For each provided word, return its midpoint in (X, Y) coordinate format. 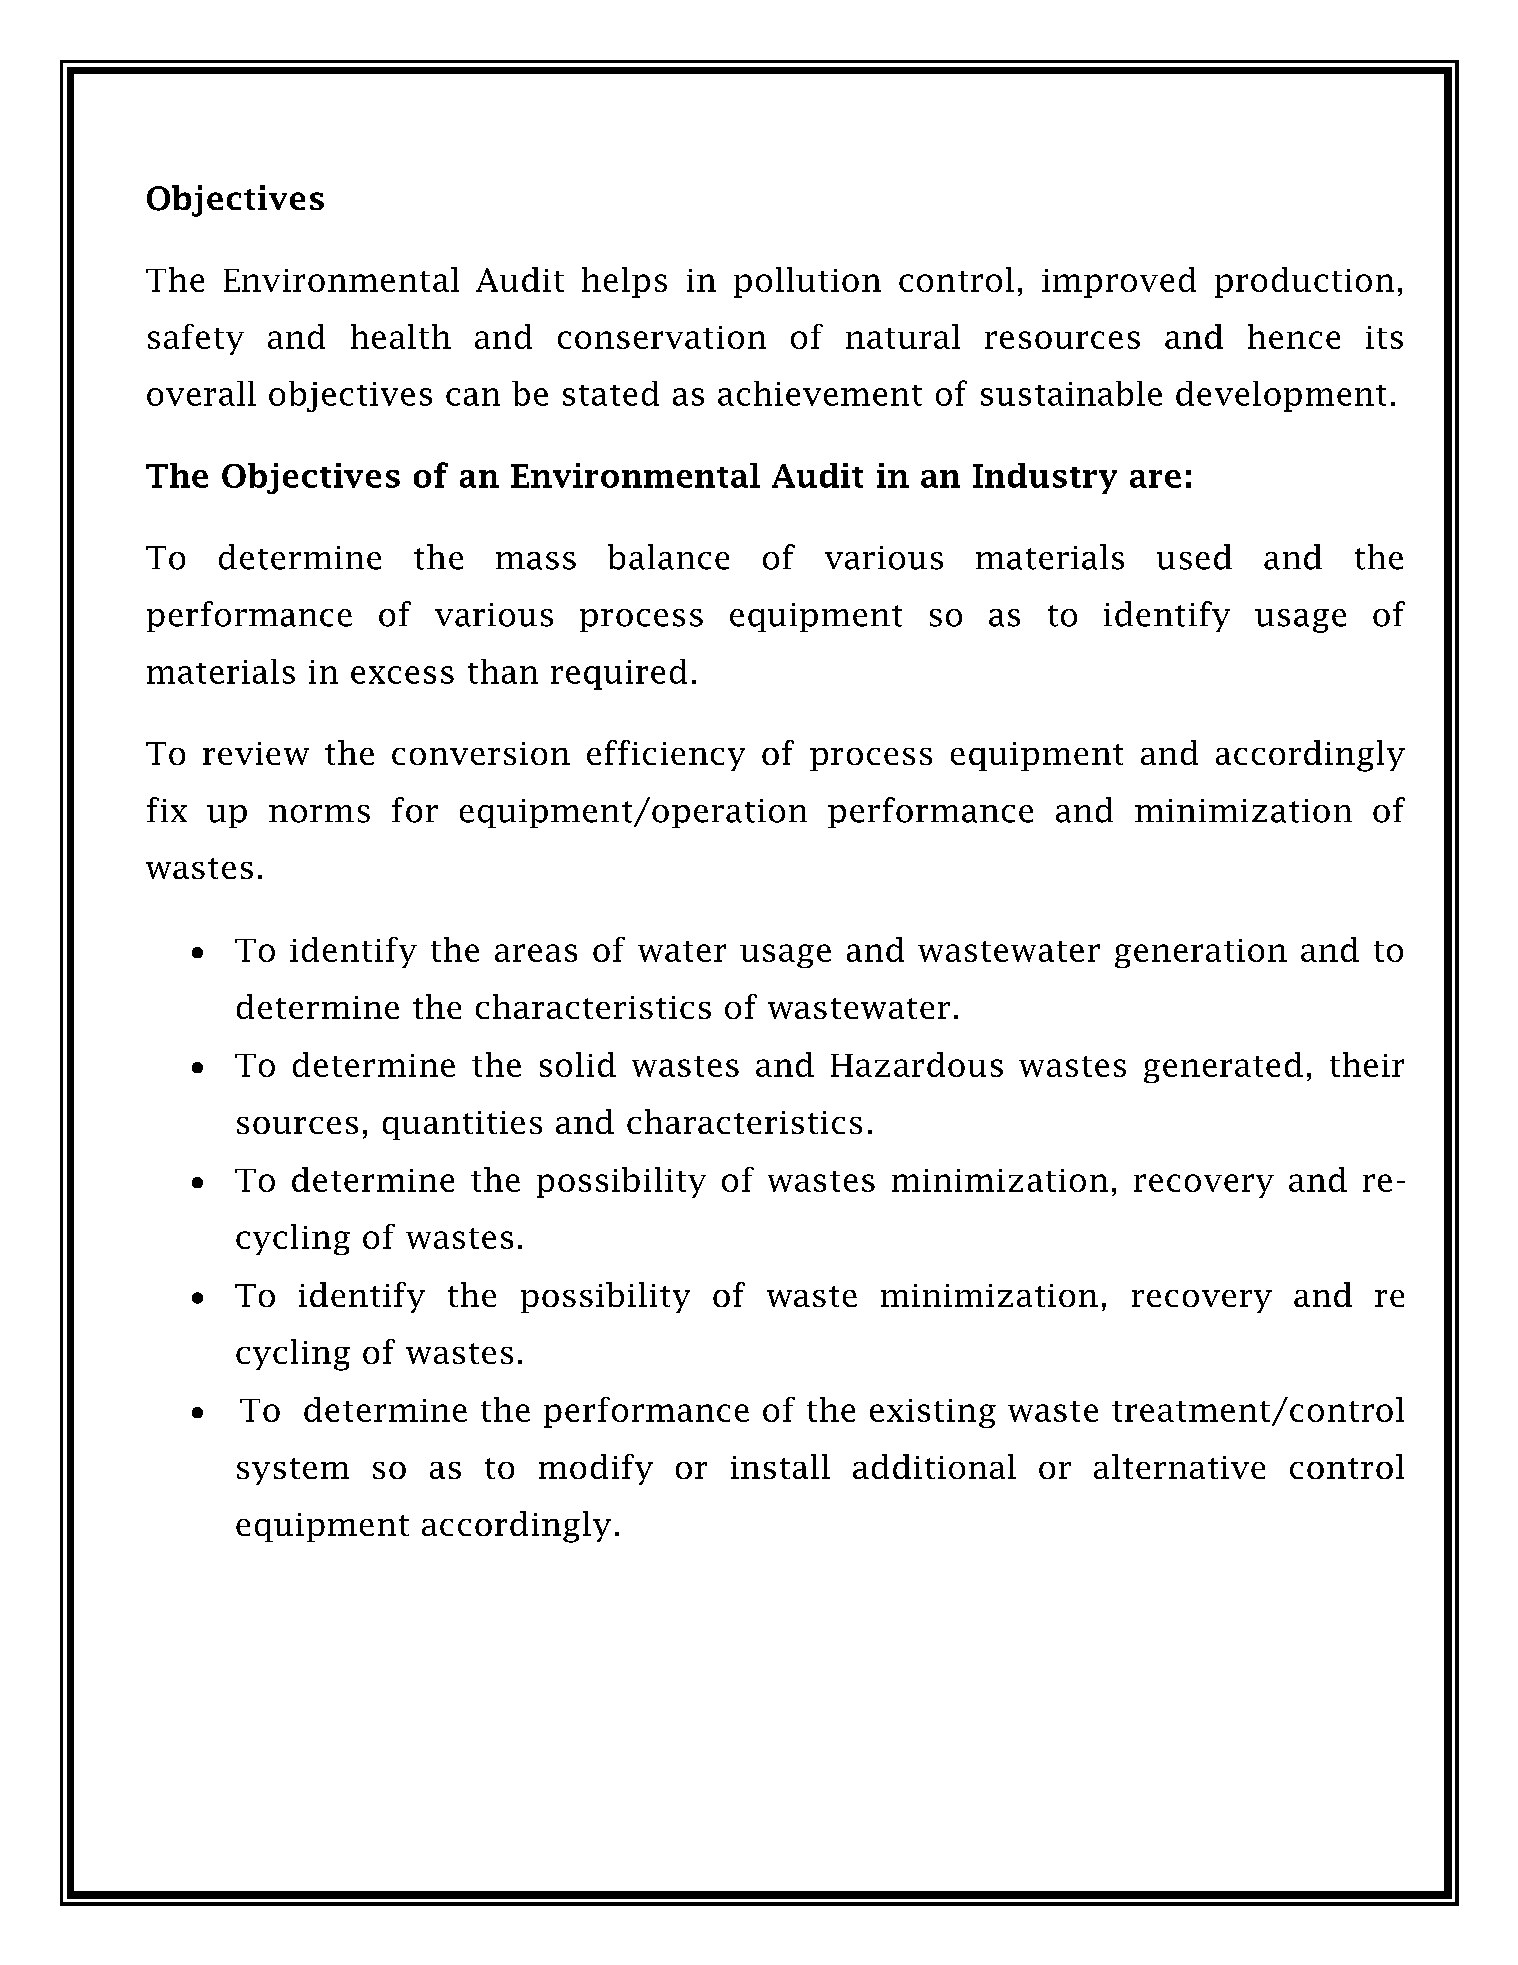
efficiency (666, 755)
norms (319, 814)
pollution (807, 282)
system (293, 1471)
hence (1294, 336)
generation (1201, 953)
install (780, 1466)
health (401, 336)
